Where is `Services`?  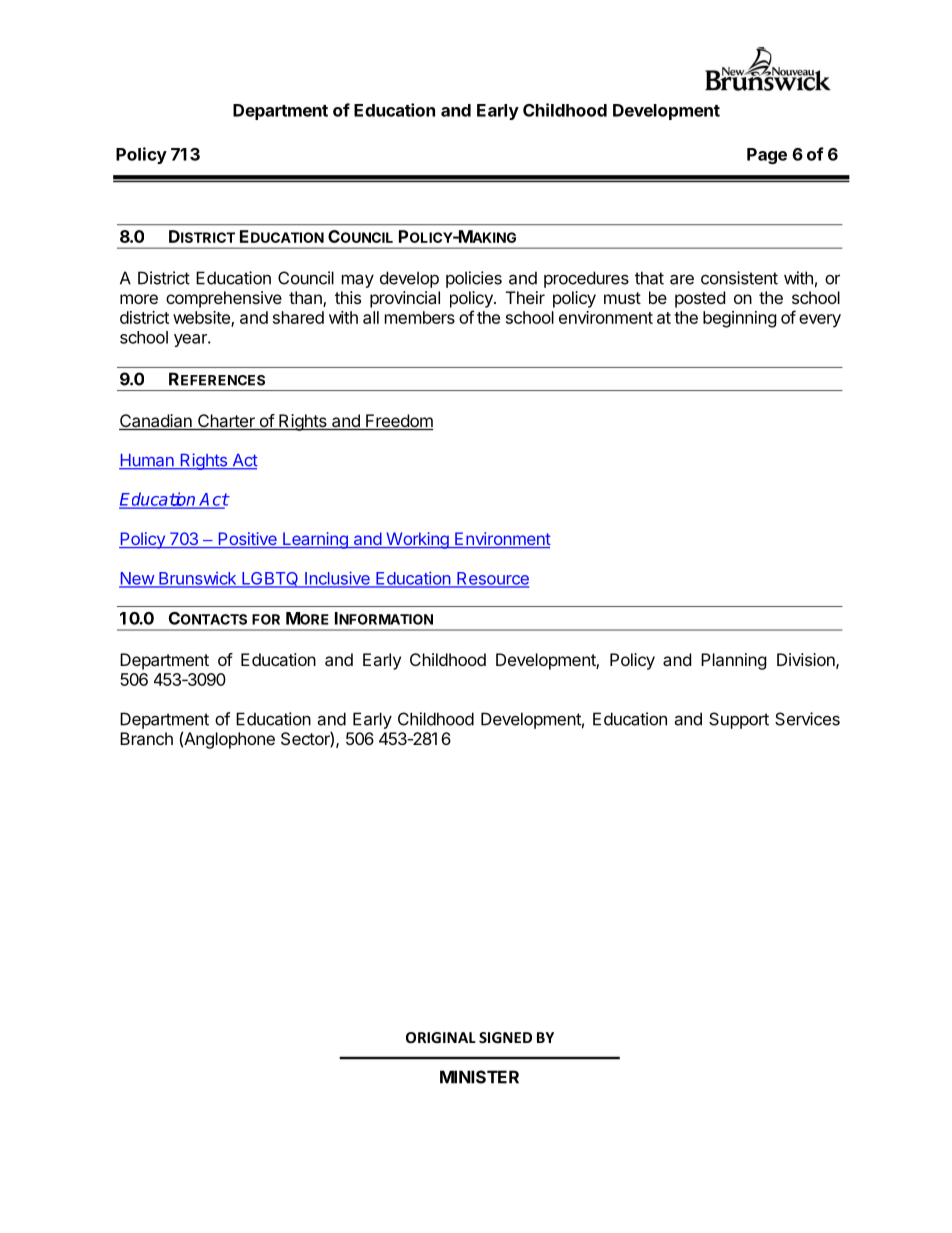
Services is located at coordinates (807, 719).
